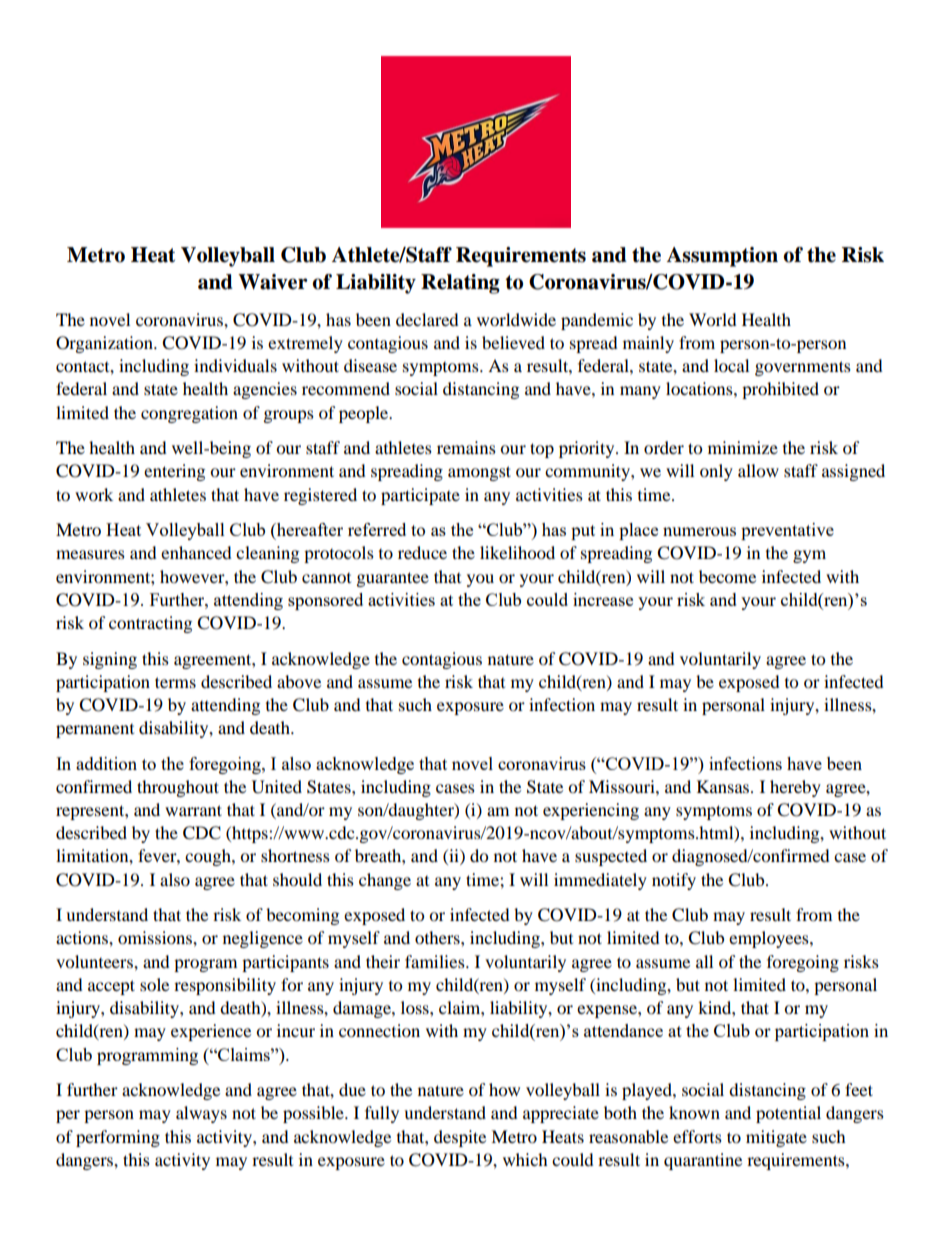 The width and height of the image is (952, 1233). I want to click on Waiver, so click(273, 282).
